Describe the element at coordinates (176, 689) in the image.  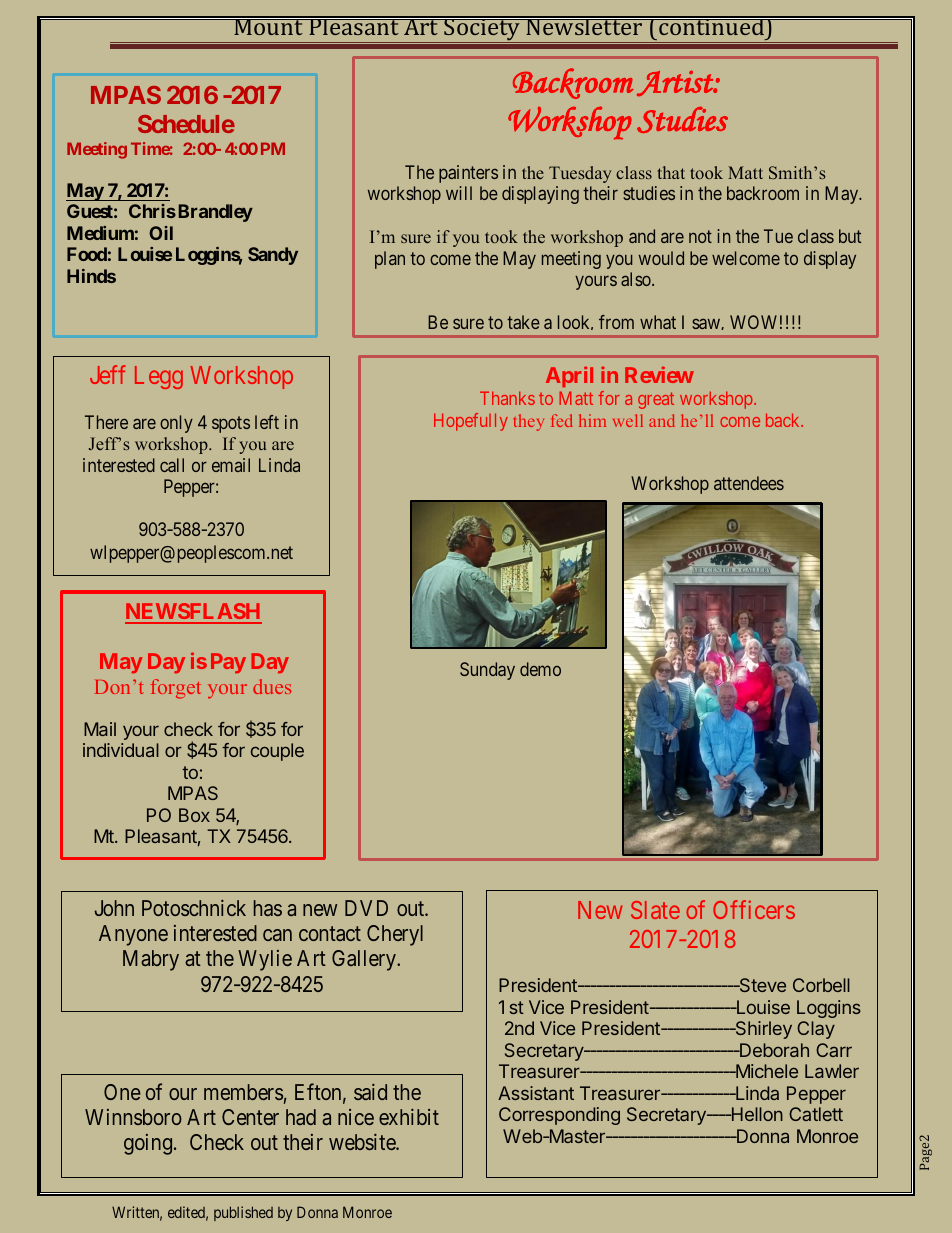
I see `forget` at that location.
